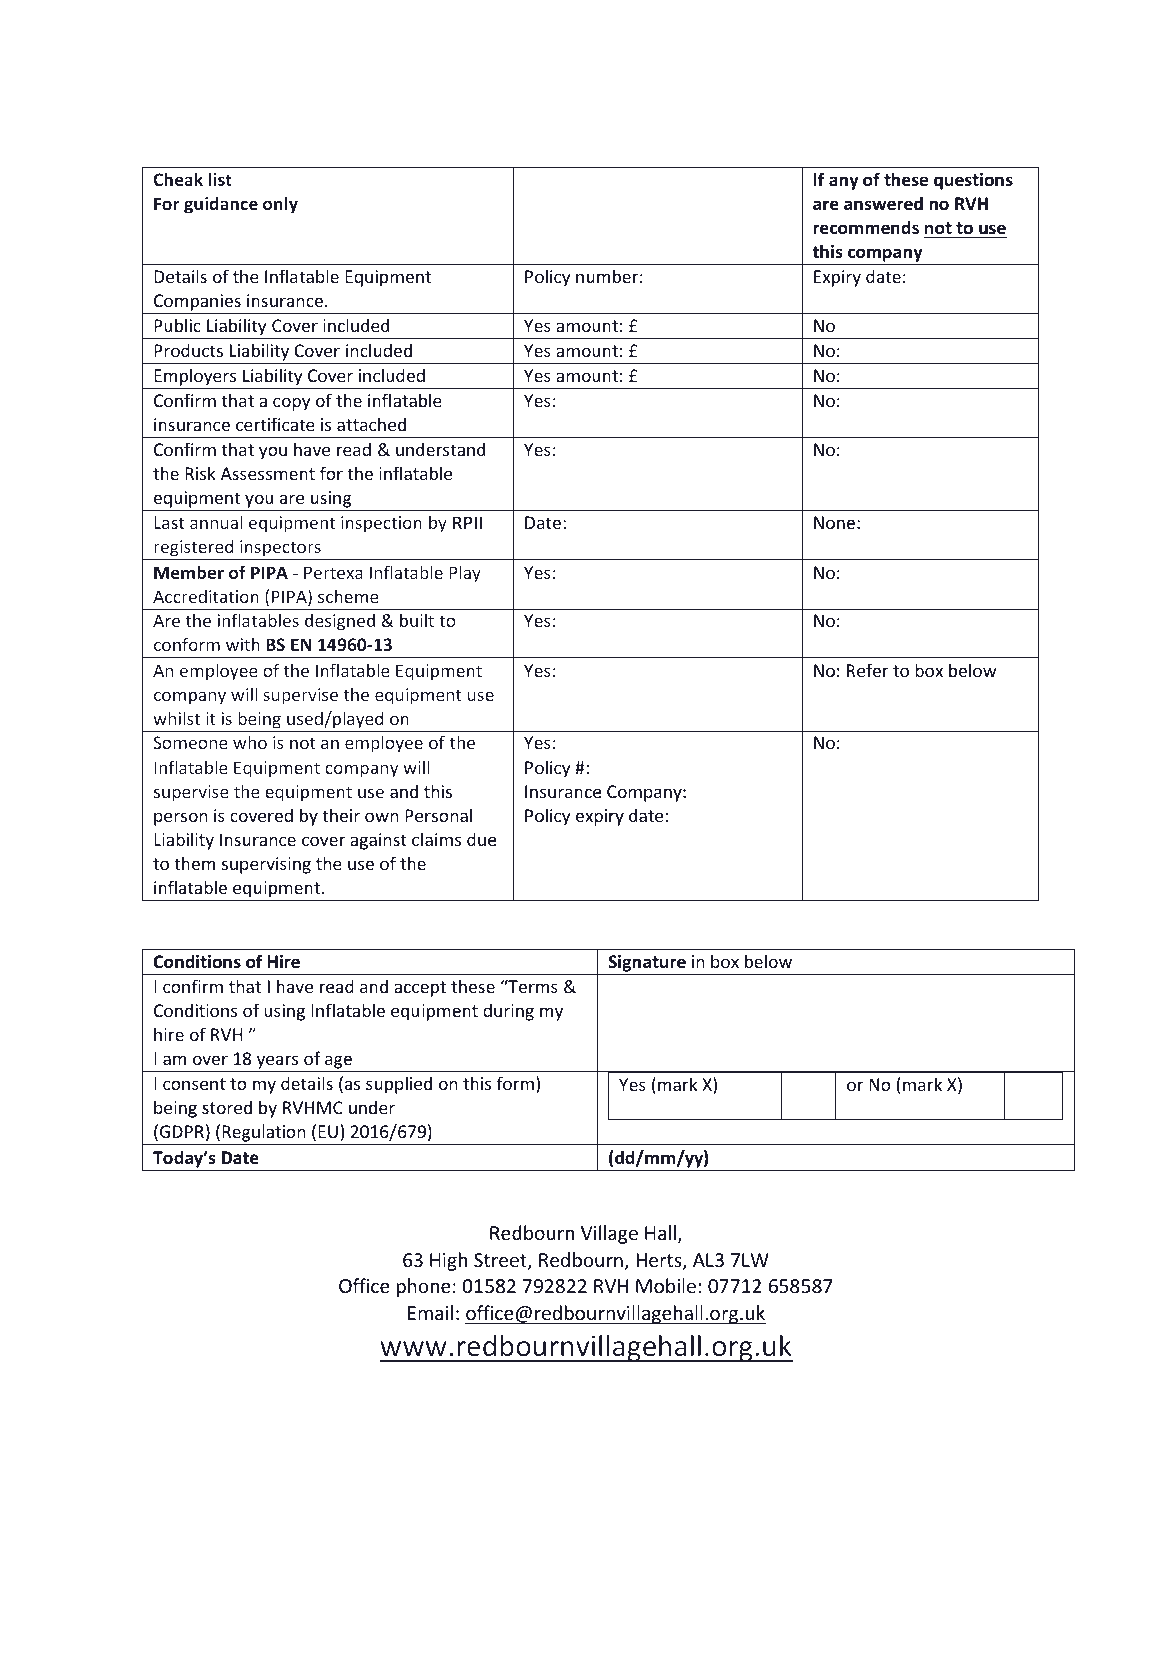 The height and width of the screenshot is (1658, 1172). I want to click on Signature, so click(647, 965).
